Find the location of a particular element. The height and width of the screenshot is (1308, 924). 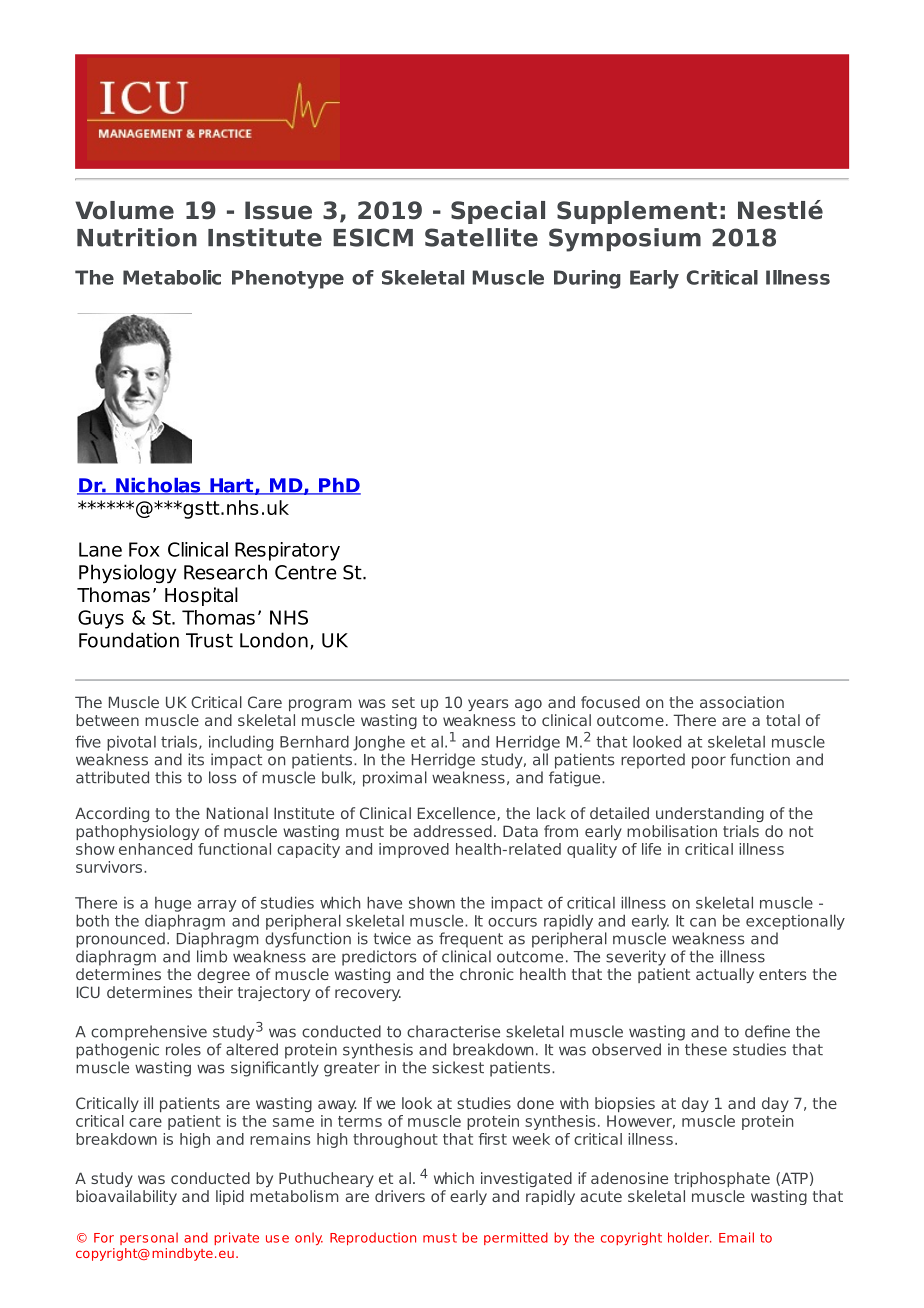

drivers is located at coordinates (400, 1196).
